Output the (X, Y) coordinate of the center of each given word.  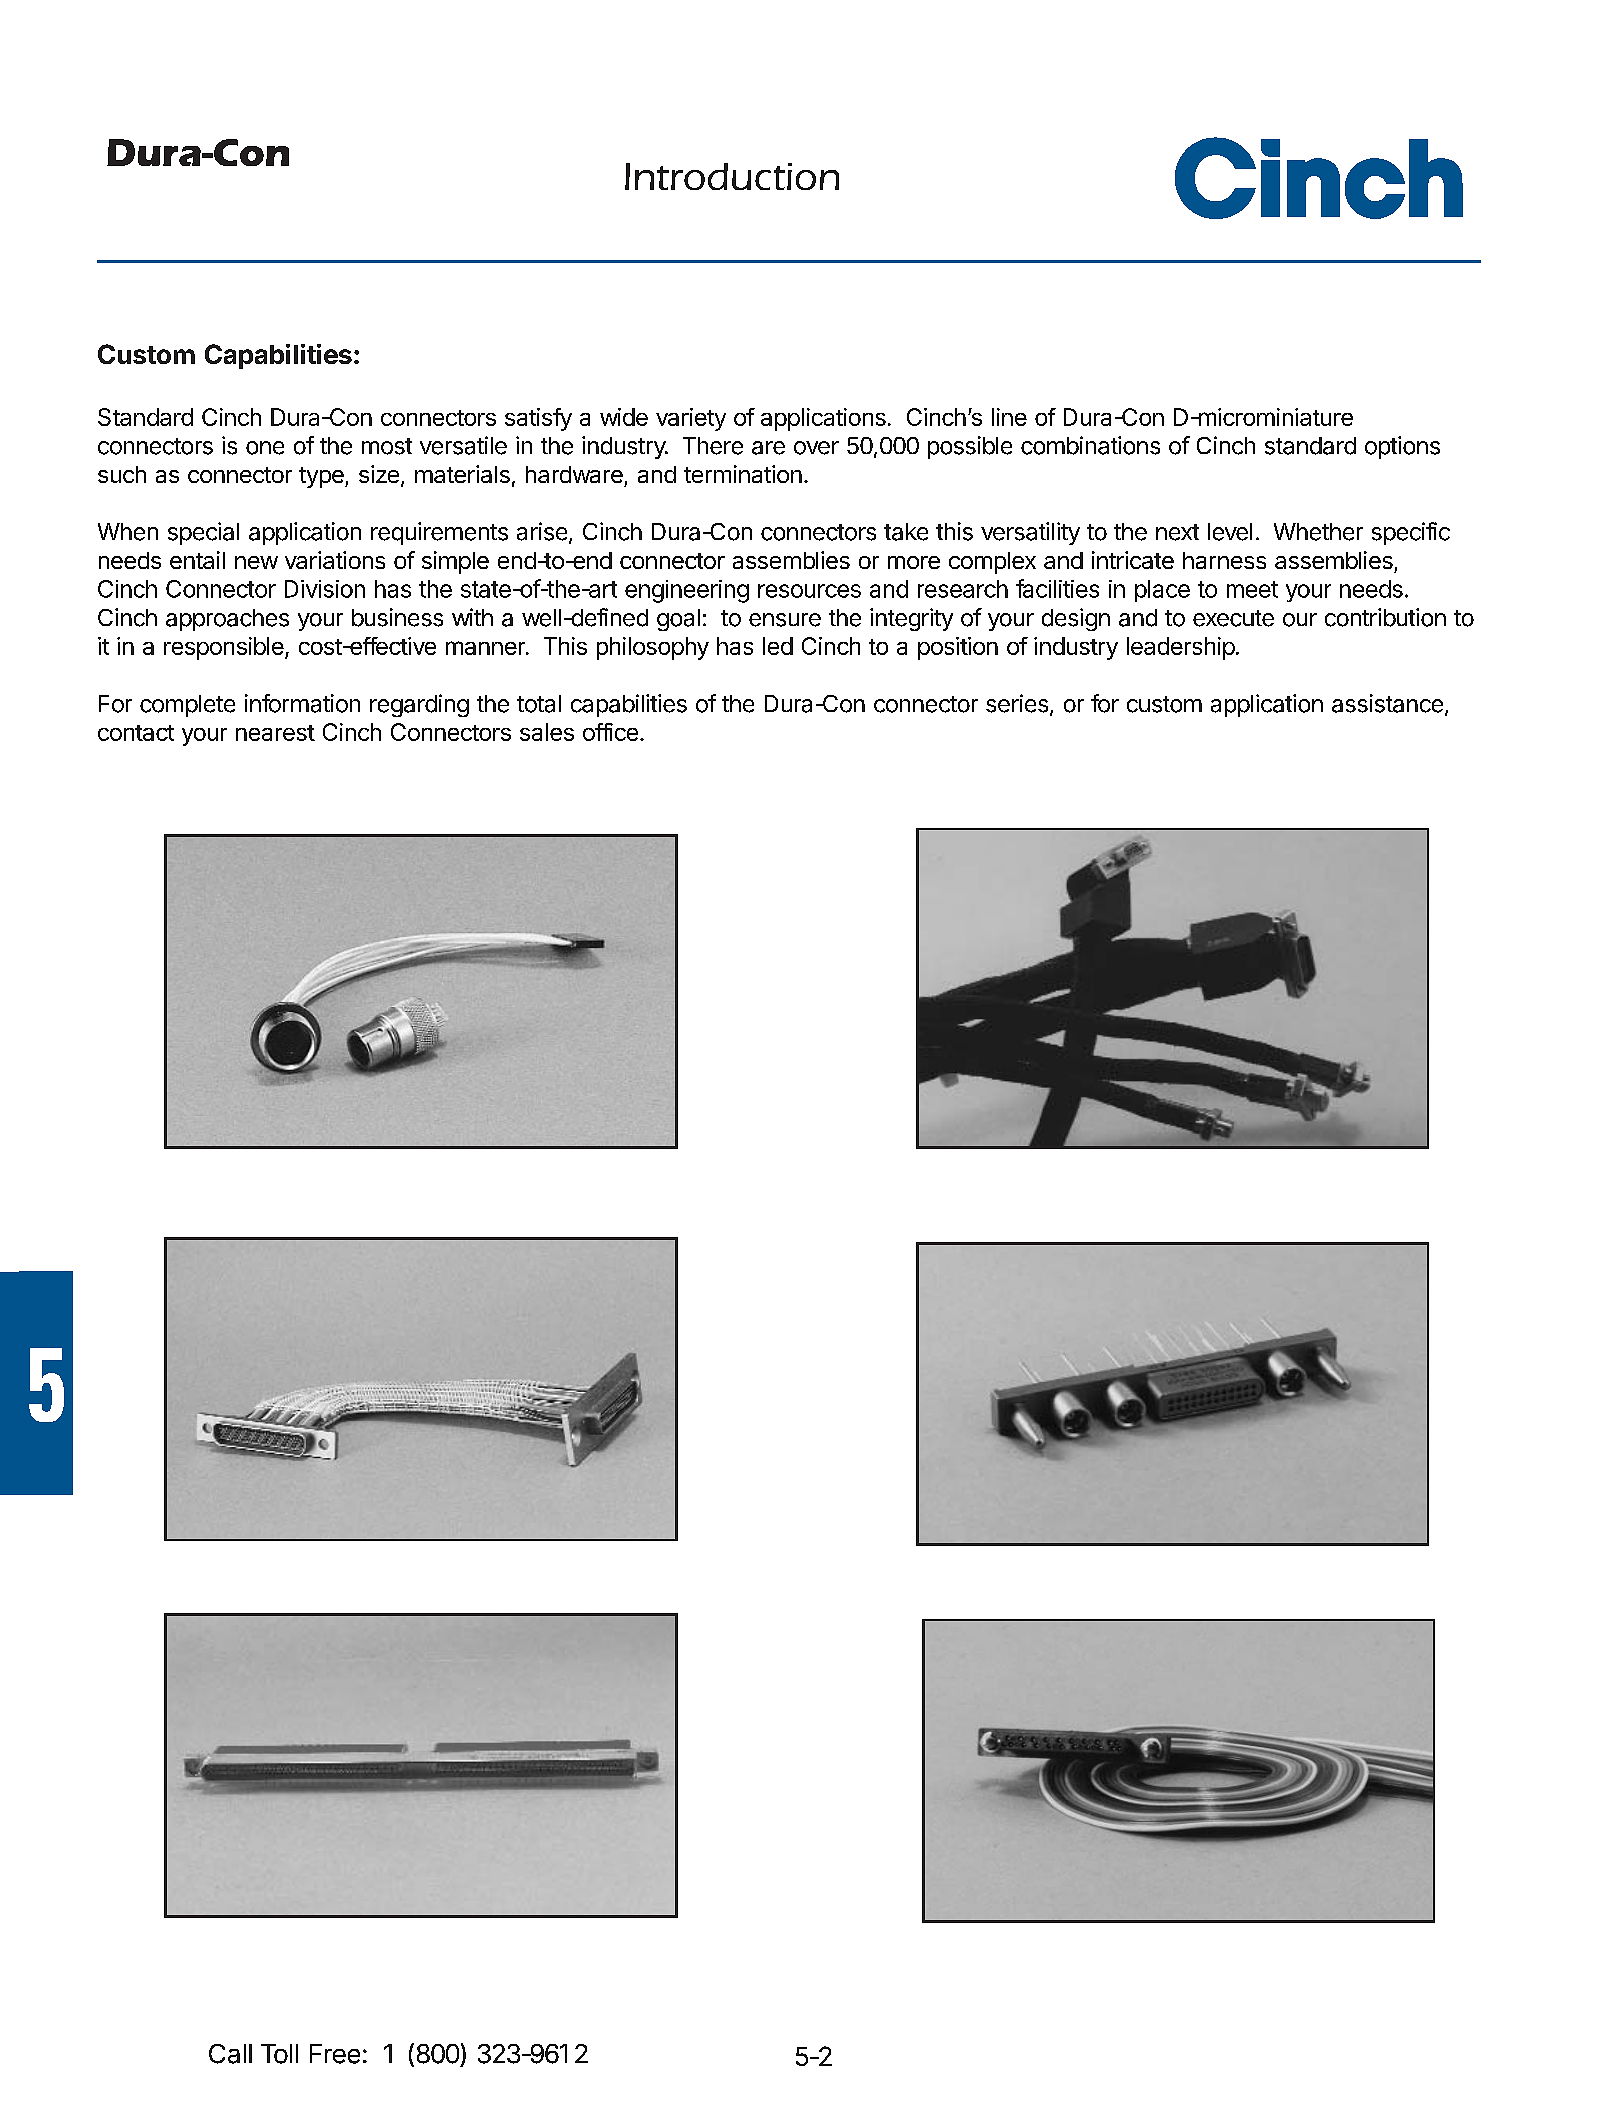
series (1018, 704)
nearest (275, 733)
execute (1233, 618)
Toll (279, 2054)
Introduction (732, 176)
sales (547, 732)
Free (335, 2054)
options (1402, 447)
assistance (1387, 703)
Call (230, 2054)
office (610, 732)
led (778, 646)
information (302, 703)
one (265, 448)
